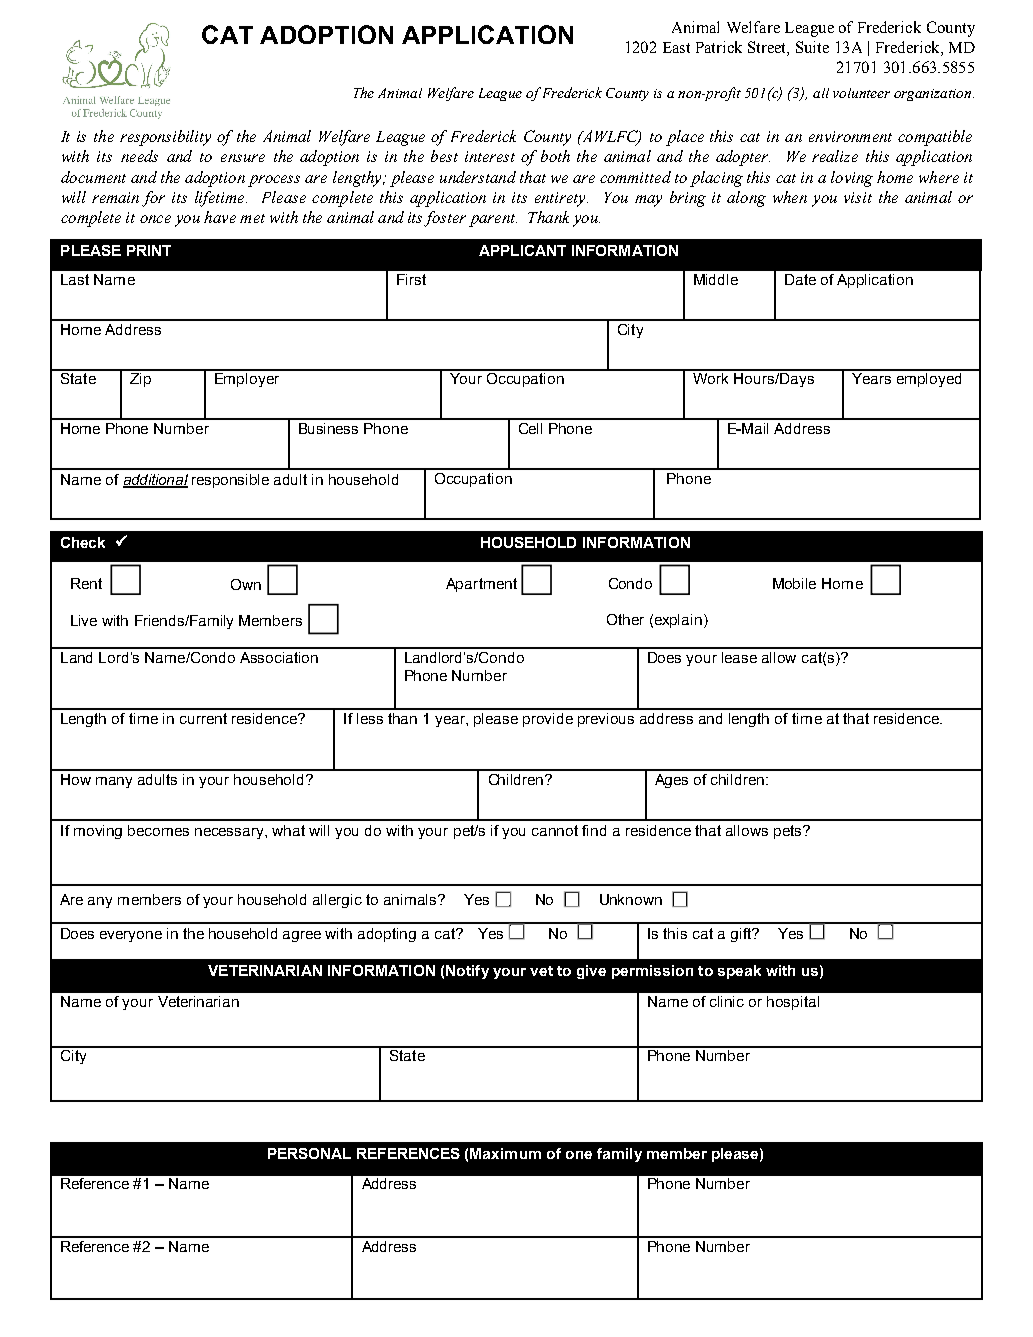 The image size is (1033, 1337). I want to click on Live, so click(84, 620).
